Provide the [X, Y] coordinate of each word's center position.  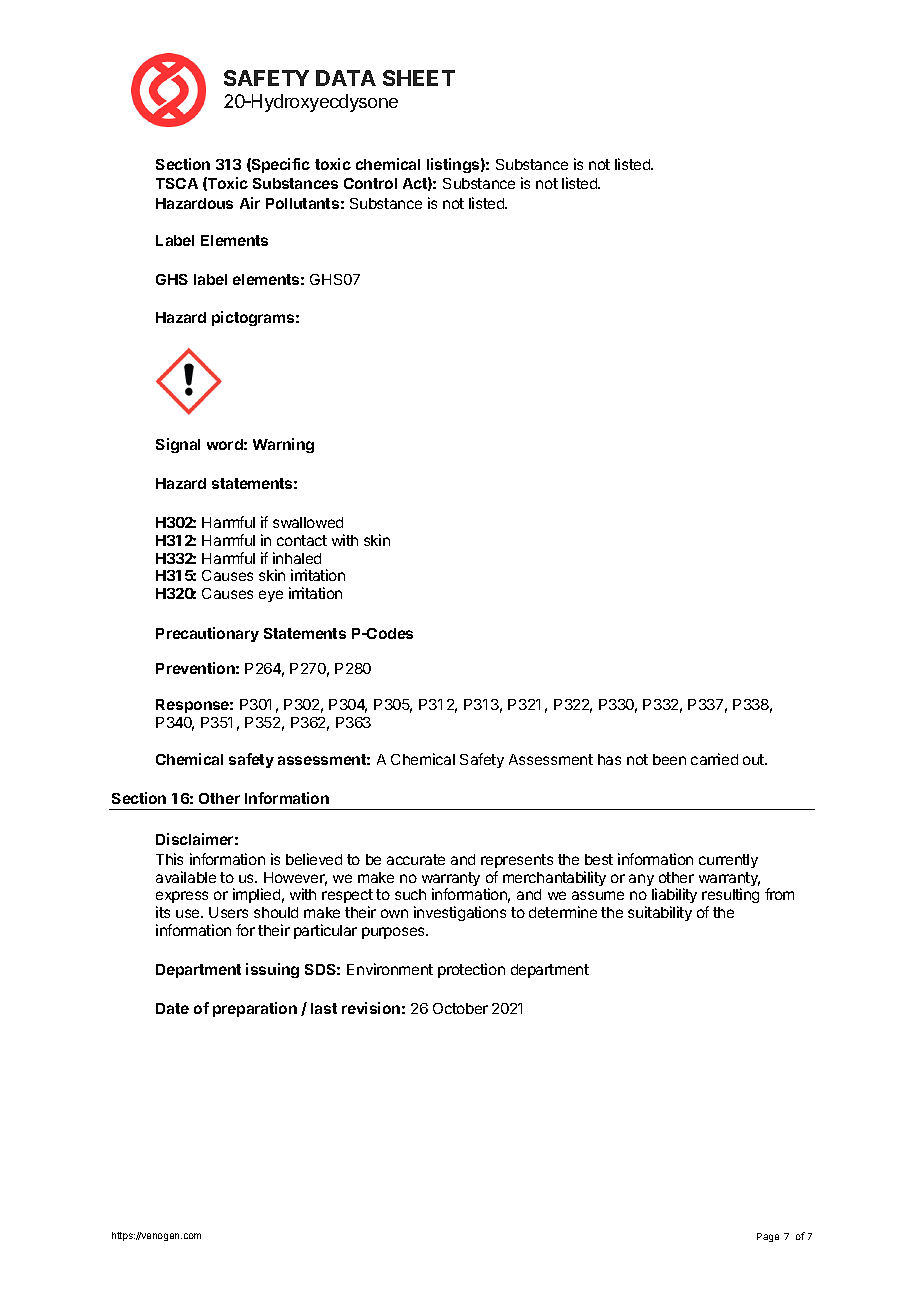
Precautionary [207, 634]
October [460, 1008]
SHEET [419, 78]
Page [768, 1237]
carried [714, 759]
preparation [255, 1009]
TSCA [177, 183]
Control [370, 183]
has [609, 759]
